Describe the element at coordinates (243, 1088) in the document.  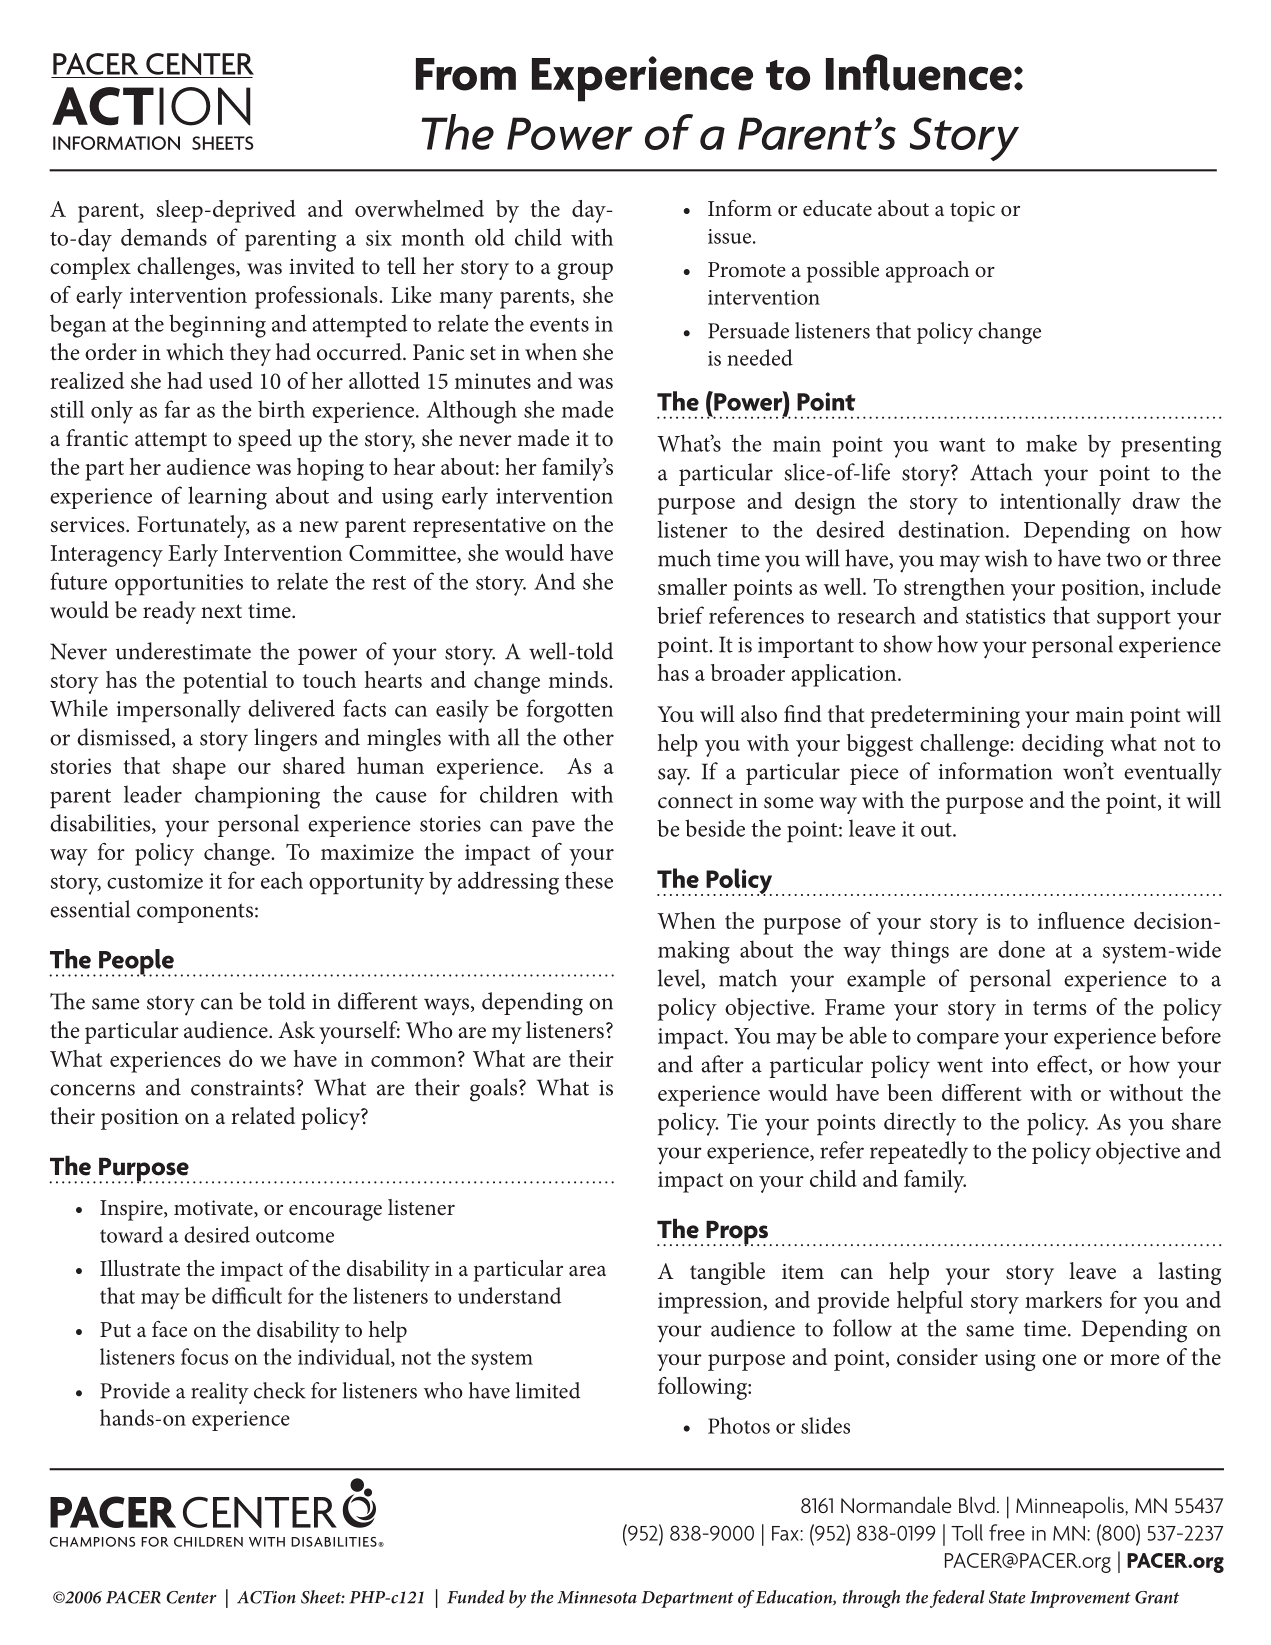
I see `constraints` at that location.
